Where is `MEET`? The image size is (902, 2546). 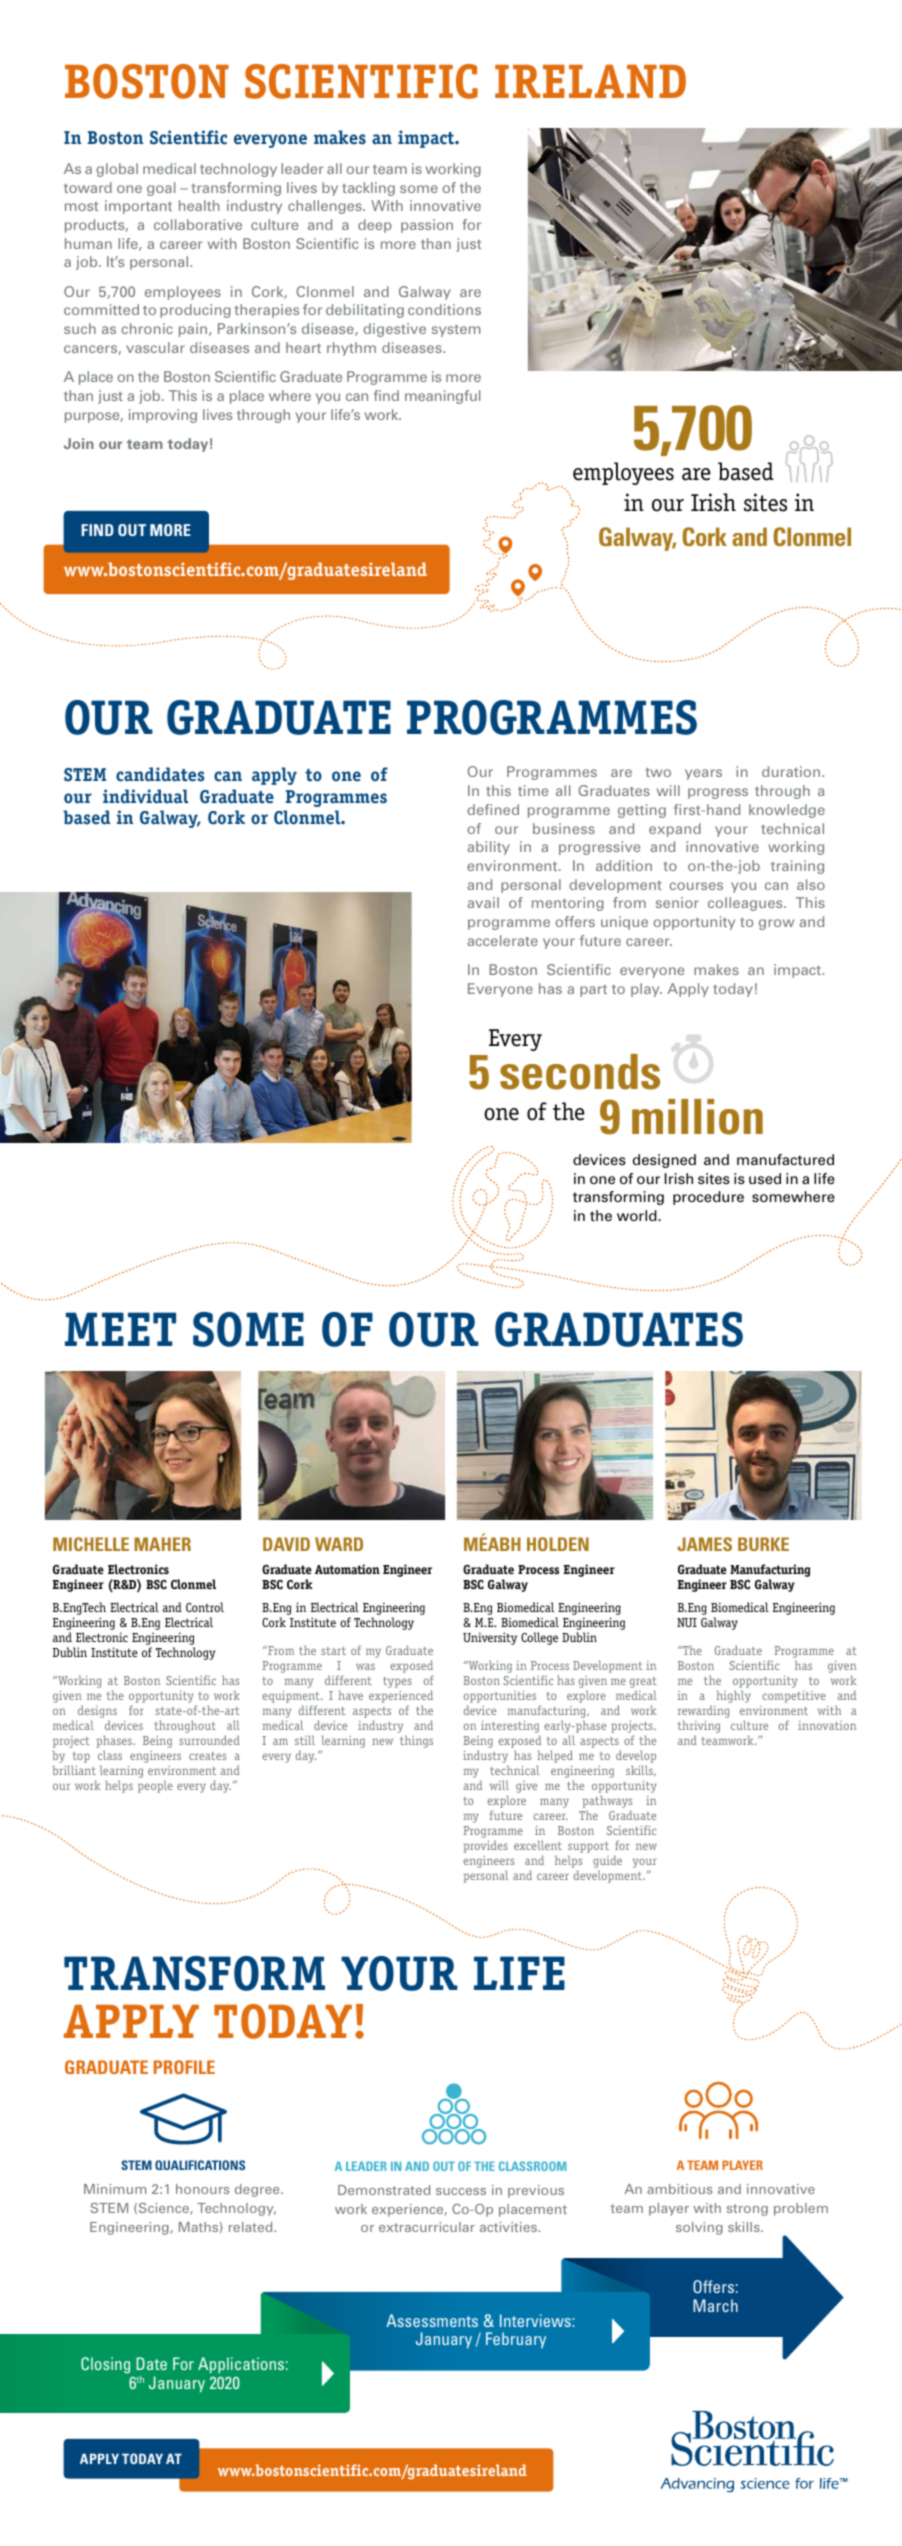 MEET is located at coordinates (120, 1329).
